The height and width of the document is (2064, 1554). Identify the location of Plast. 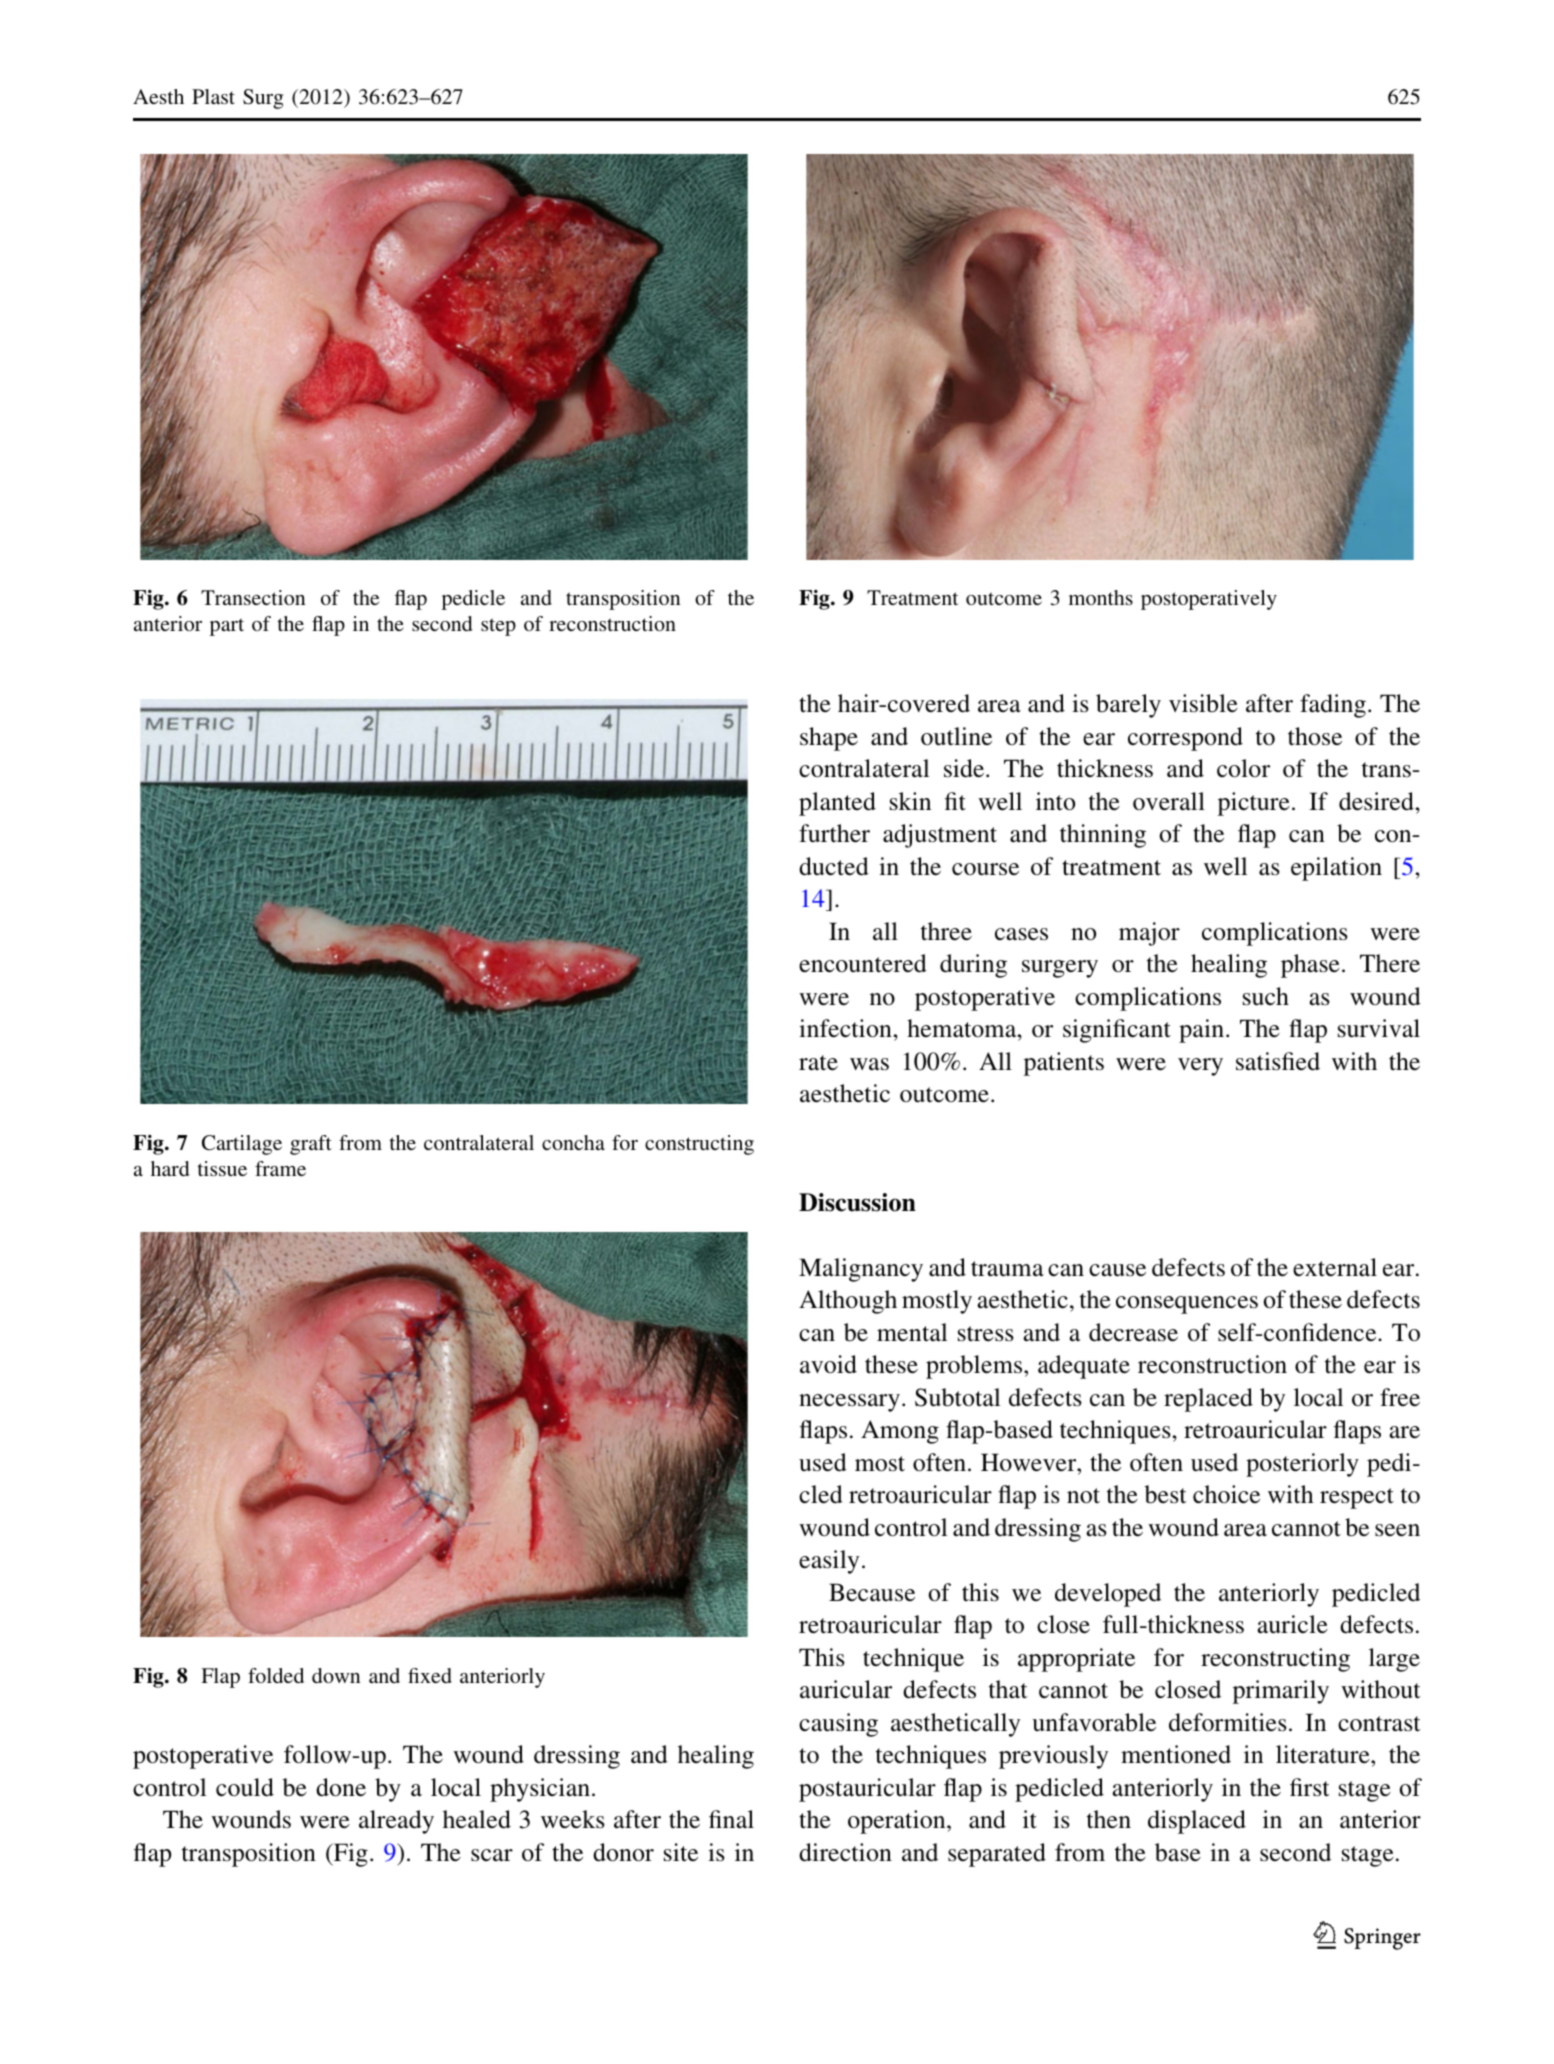
(213, 96).
